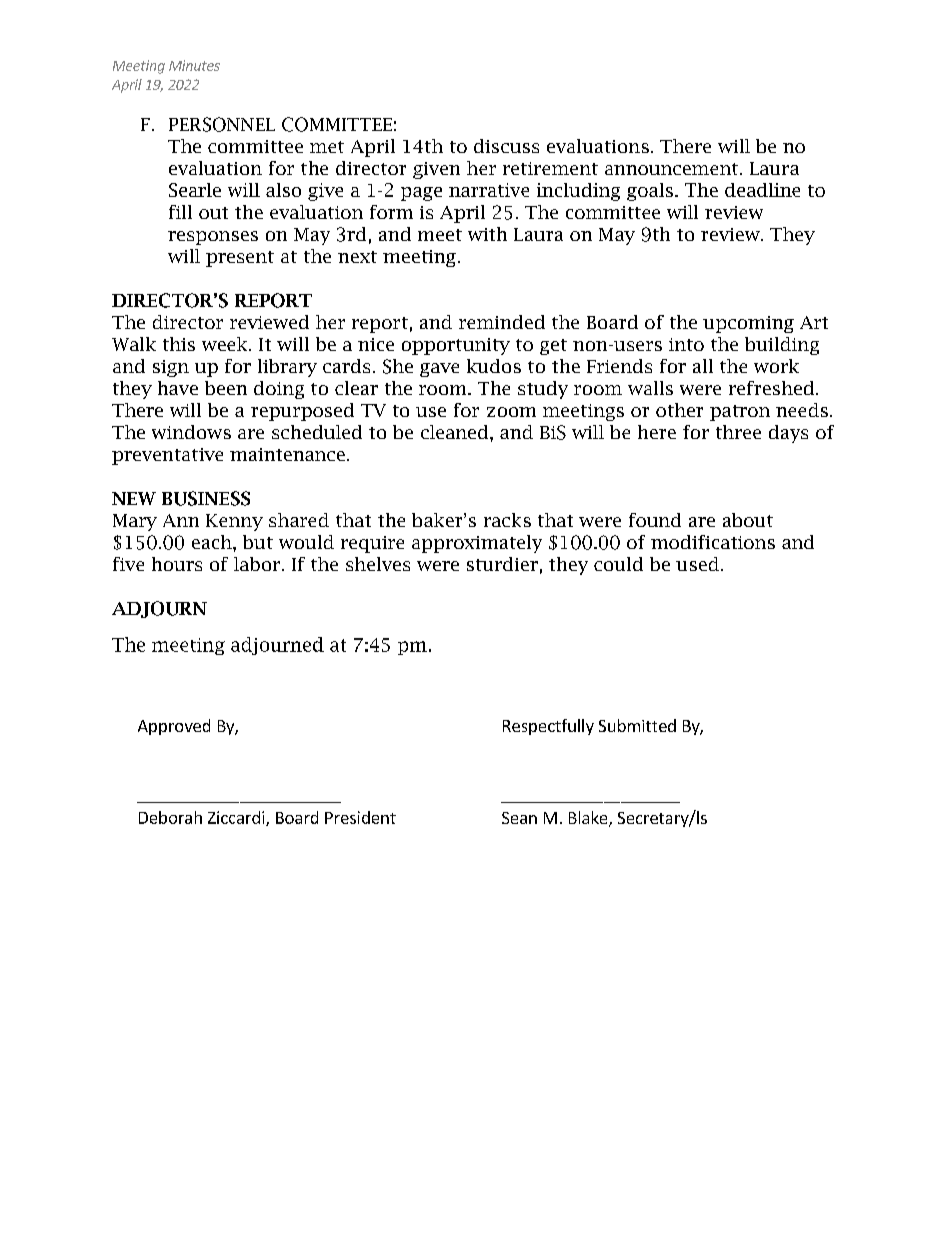 This screenshot has height=1233, width=952. I want to click on windows, so click(191, 432).
